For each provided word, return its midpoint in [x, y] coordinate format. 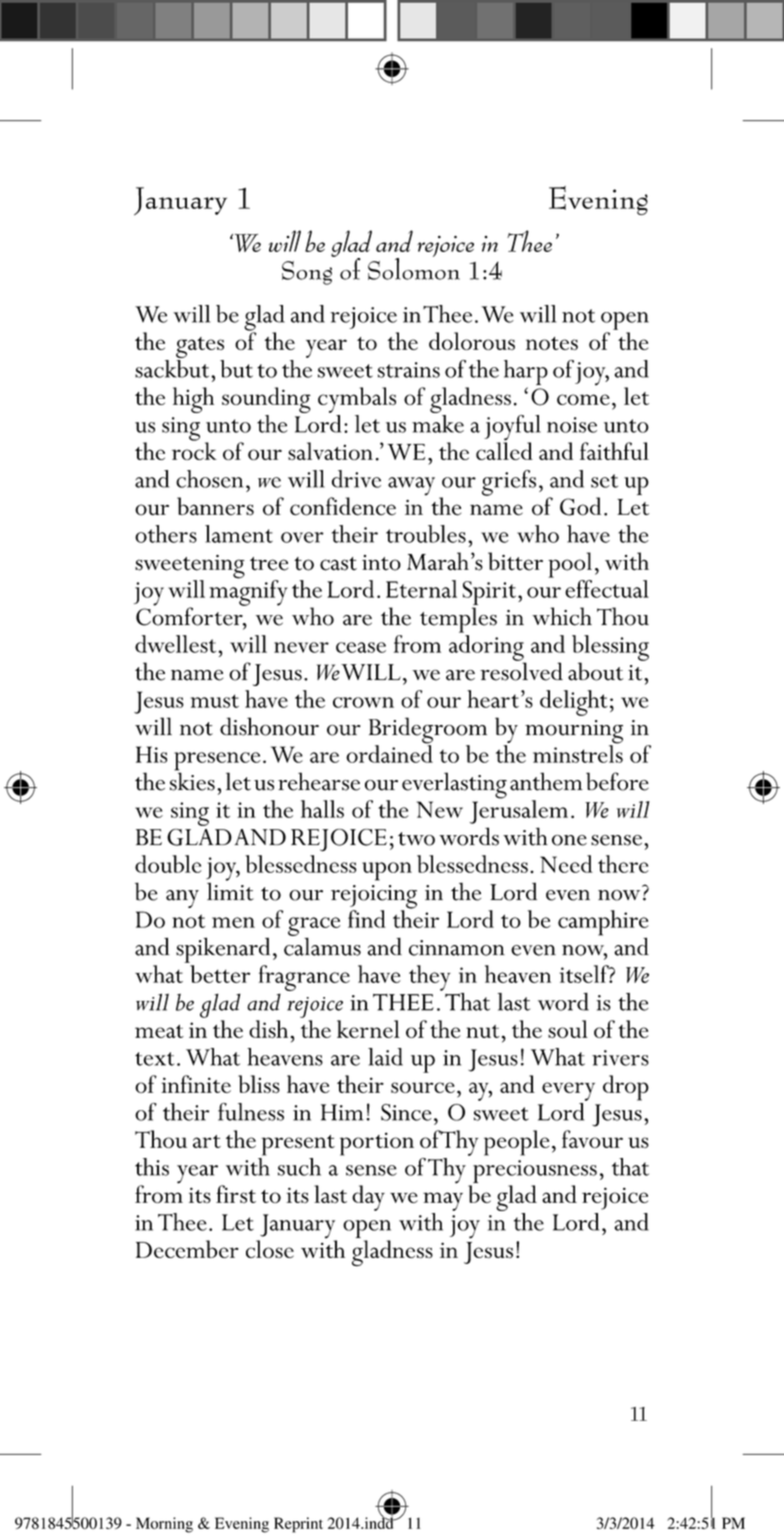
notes [552, 343]
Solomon [414, 267]
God [580, 506]
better [220, 974]
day [368, 1198]
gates [200, 349]
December [187, 1249]
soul [568, 1029]
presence [217, 762]
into [381, 563]
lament [239, 534]
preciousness [535, 1171]
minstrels [578, 753]
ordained [389, 753]
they [430, 978]
